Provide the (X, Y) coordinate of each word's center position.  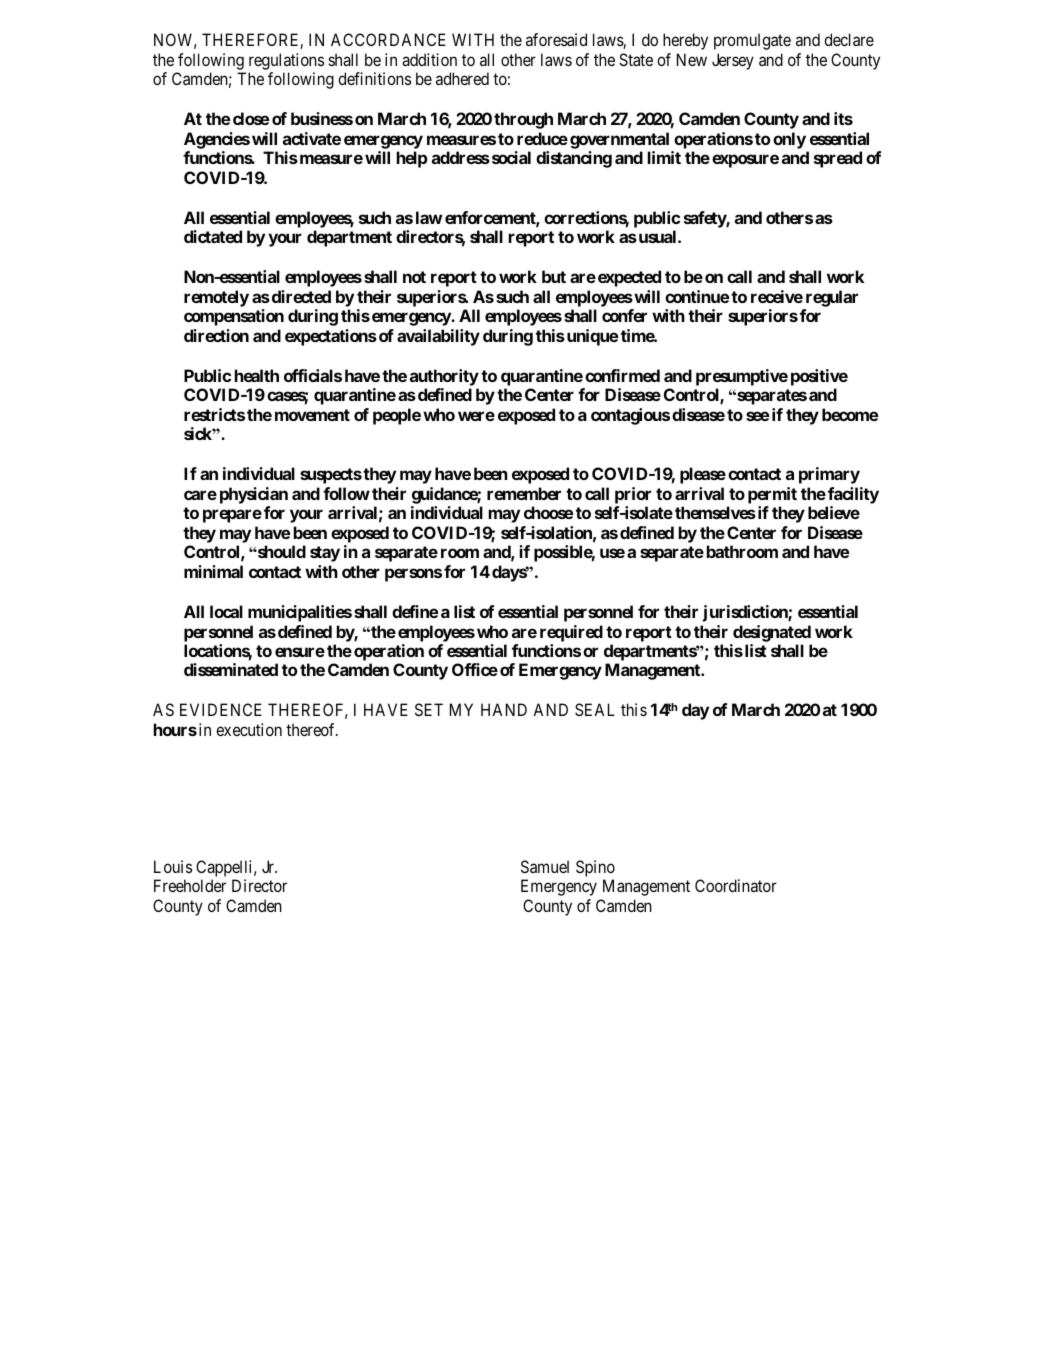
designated (772, 633)
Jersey (733, 61)
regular (832, 298)
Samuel (545, 866)
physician (254, 495)
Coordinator (736, 885)
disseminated (231, 669)
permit (772, 495)
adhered (462, 78)
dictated (213, 236)
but (554, 276)
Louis (173, 866)
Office (475, 669)
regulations (286, 61)
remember (524, 493)
